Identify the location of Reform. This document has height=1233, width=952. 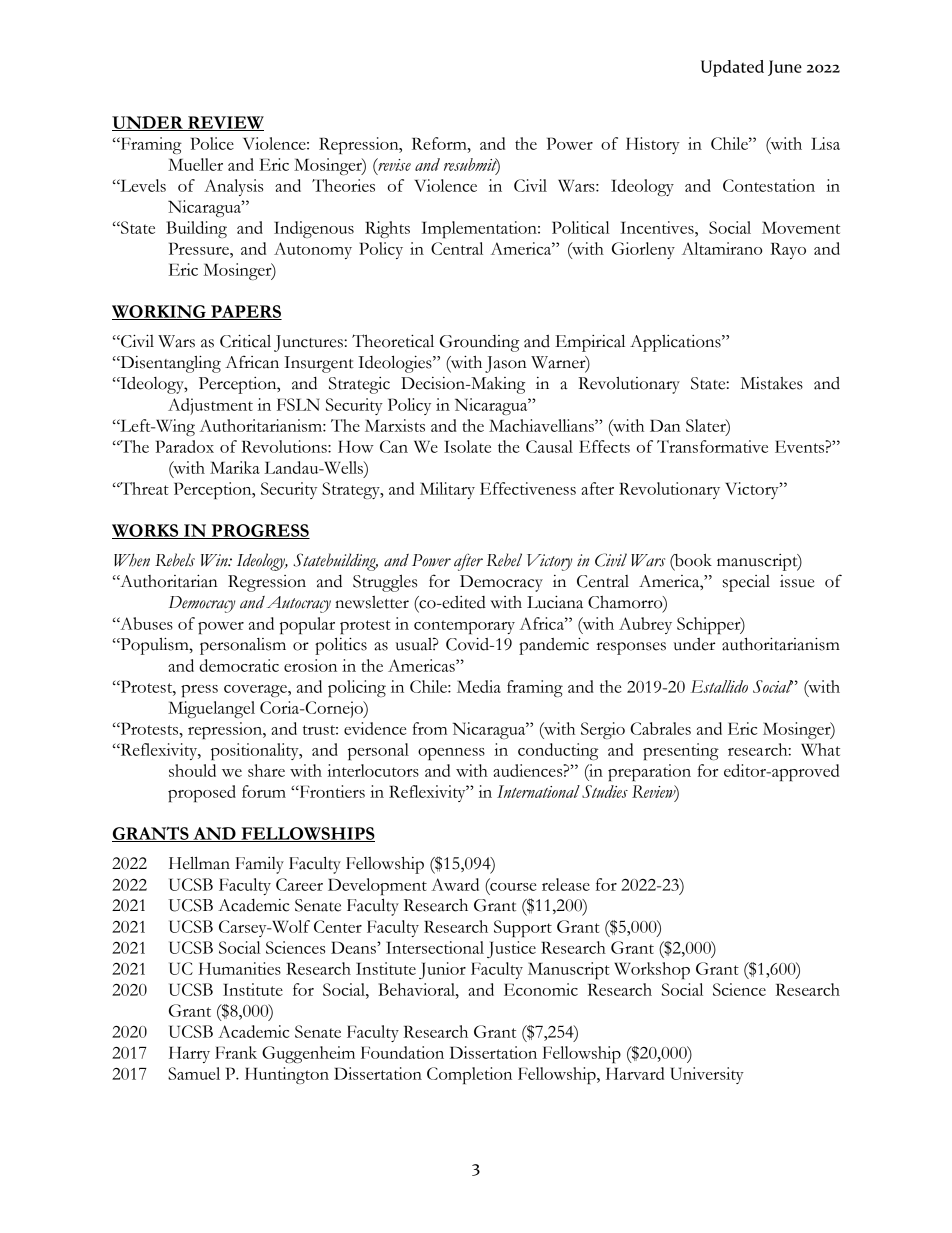
(440, 143).
